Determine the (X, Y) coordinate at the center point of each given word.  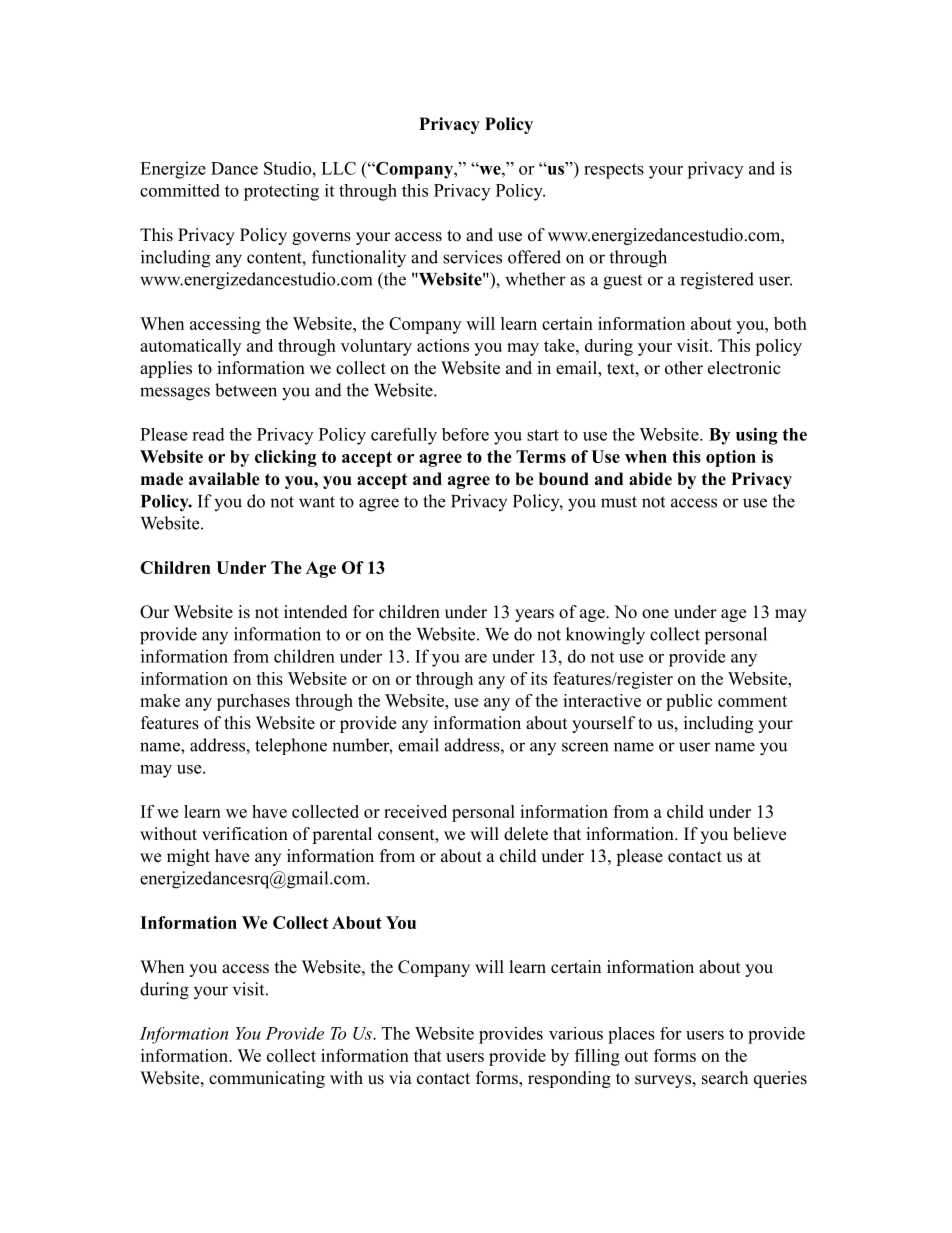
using (757, 436)
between (246, 390)
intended (316, 612)
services (472, 257)
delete (526, 834)
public (689, 702)
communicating (267, 1079)
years (534, 615)
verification (245, 834)
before (465, 434)
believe (759, 834)
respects (614, 171)
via (400, 1077)
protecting (281, 192)
